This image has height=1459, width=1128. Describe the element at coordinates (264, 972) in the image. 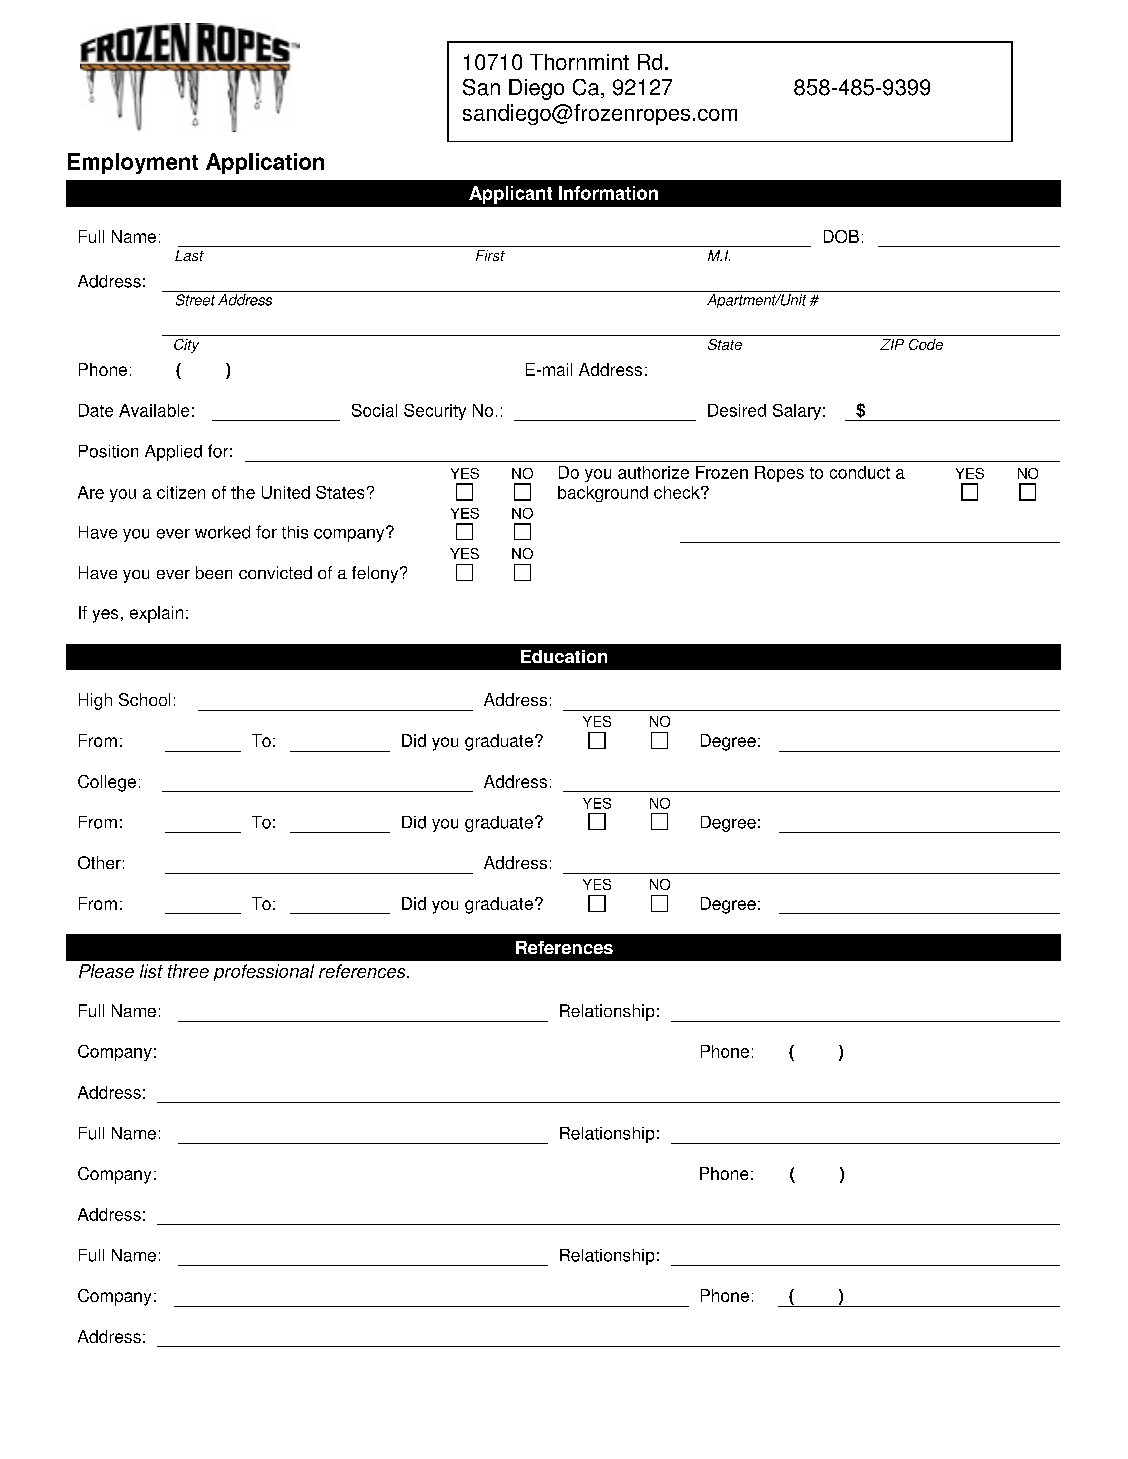

I see `professional` at that location.
